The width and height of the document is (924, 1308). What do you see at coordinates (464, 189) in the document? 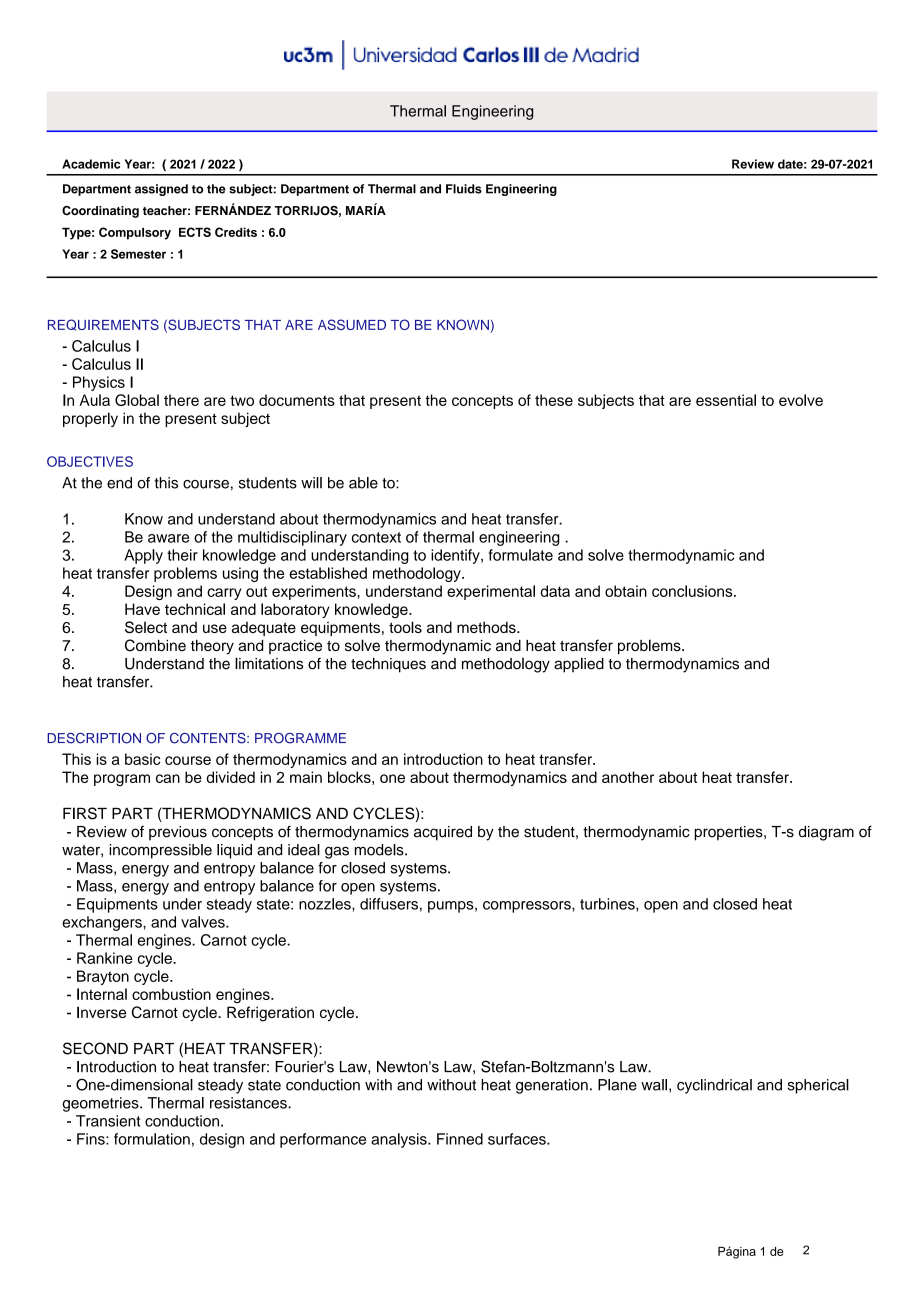
I see `Fluids` at bounding box center [464, 189].
